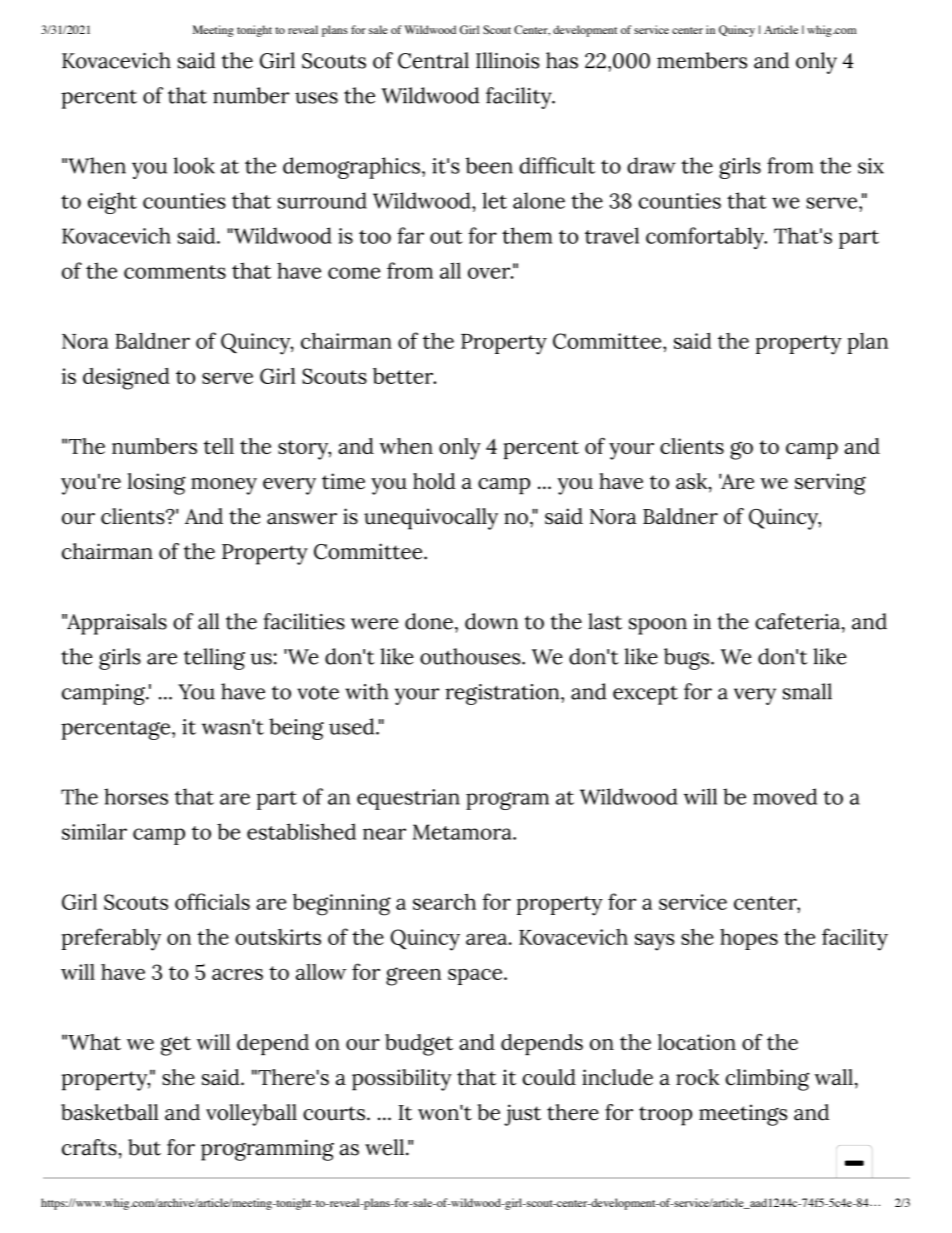  Describe the element at coordinates (767, 1080) in the image. I see `climbing` at that location.
